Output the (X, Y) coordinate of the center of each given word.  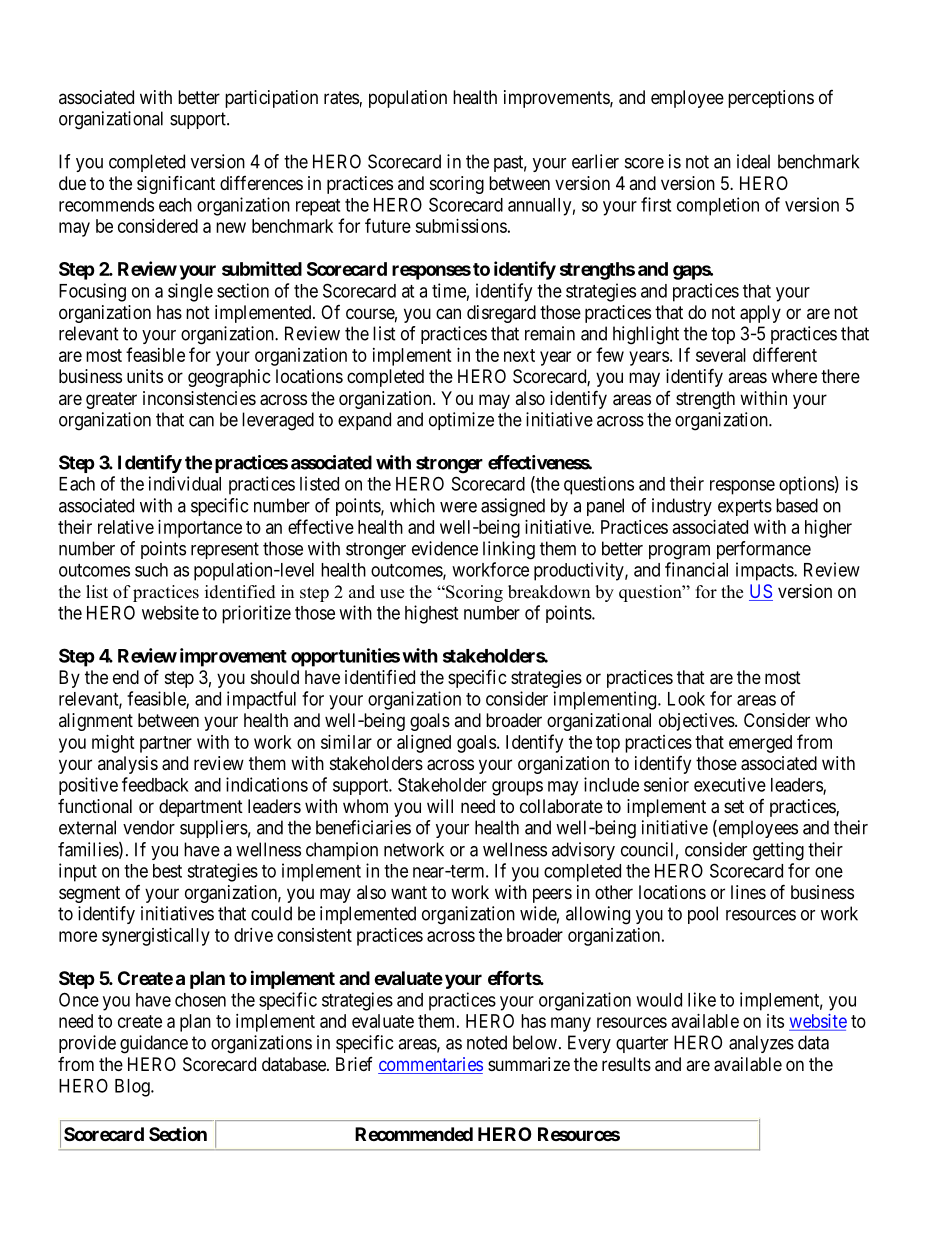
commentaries (430, 1065)
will (440, 806)
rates (341, 98)
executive (730, 784)
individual (185, 483)
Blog (133, 1088)
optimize (461, 421)
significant (176, 184)
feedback (155, 784)
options (807, 485)
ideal (753, 161)
